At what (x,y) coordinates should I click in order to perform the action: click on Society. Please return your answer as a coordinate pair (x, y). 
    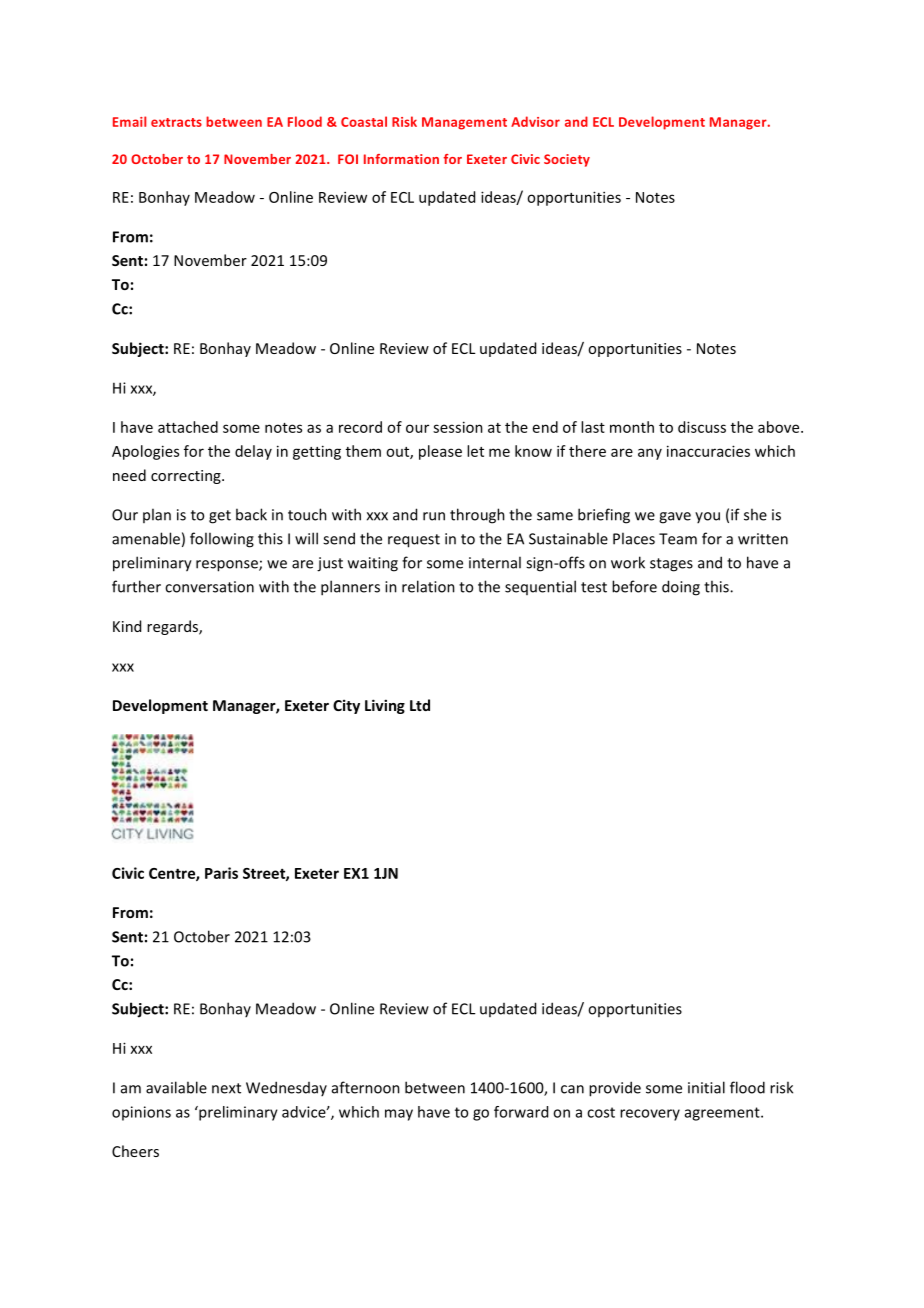
    Looking at the image, I should click on (567, 160).
